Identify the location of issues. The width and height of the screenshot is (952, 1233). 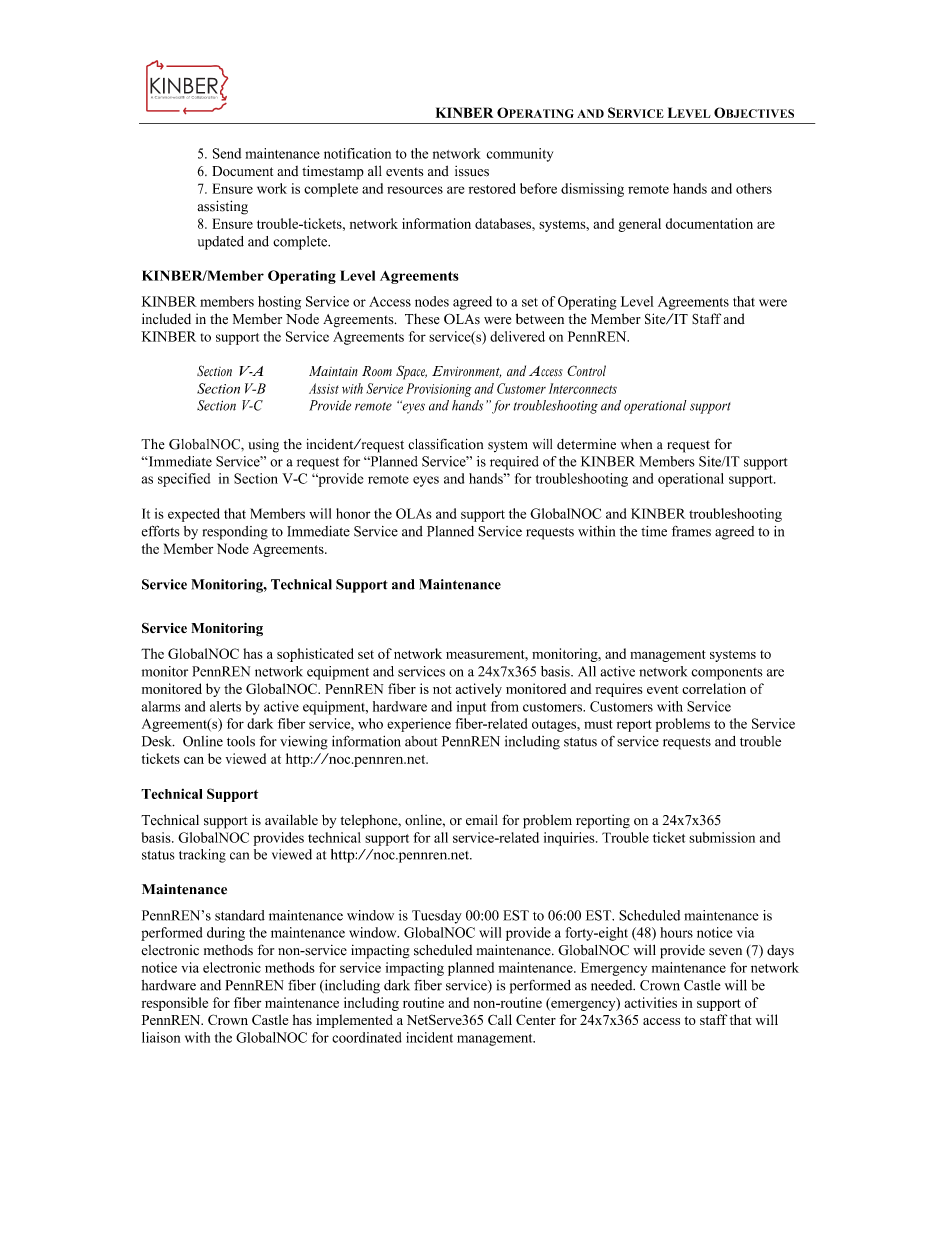
(472, 171).
